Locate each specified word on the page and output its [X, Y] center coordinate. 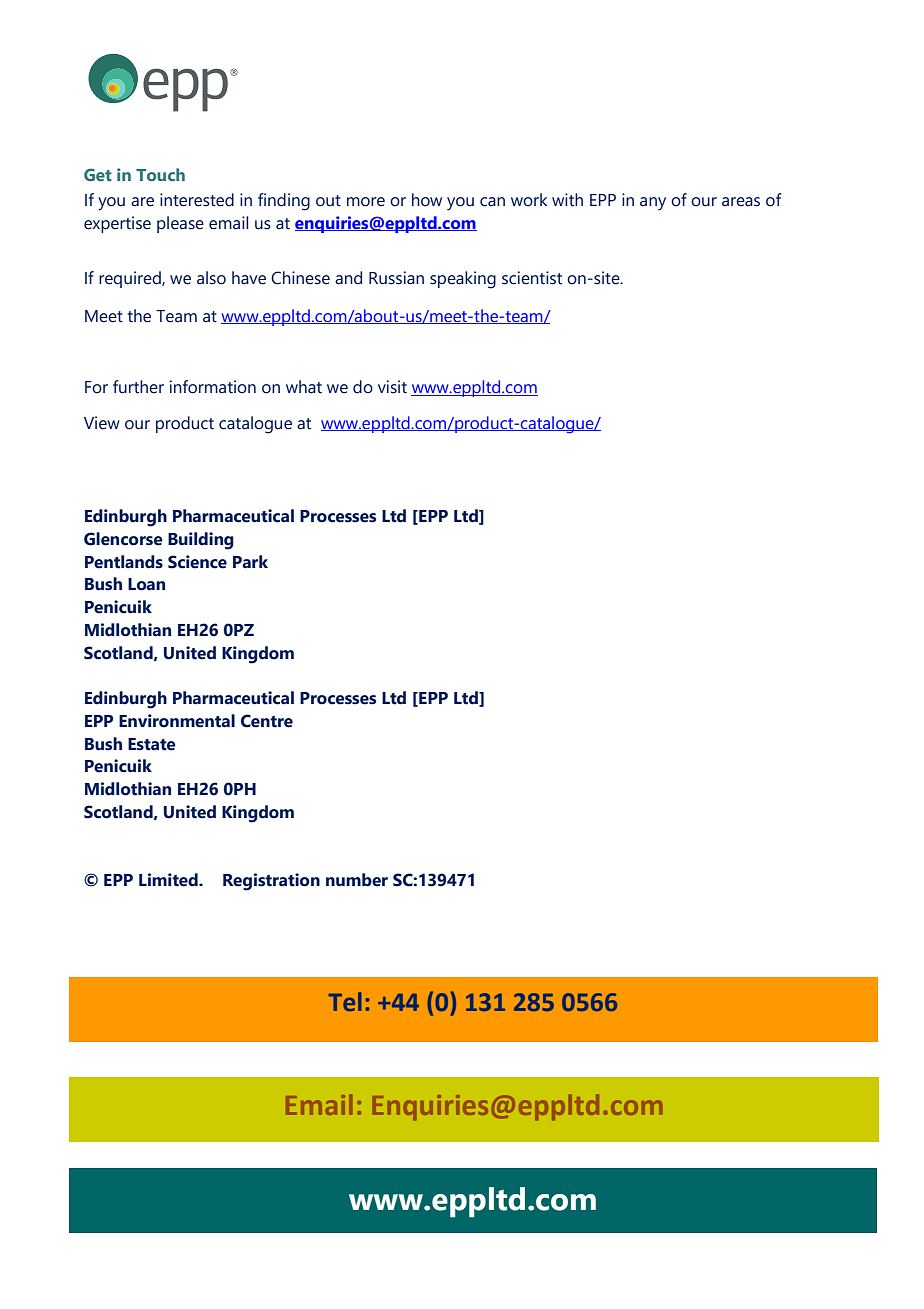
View [102, 423]
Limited [169, 880]
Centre [267, 721]
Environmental [177, 721]
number [357, 880]
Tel [345, 1001]
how [427, 200]
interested [197, 200]
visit [392, 387]
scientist [532, 278]
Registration [271, 882]
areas [741, 202]
